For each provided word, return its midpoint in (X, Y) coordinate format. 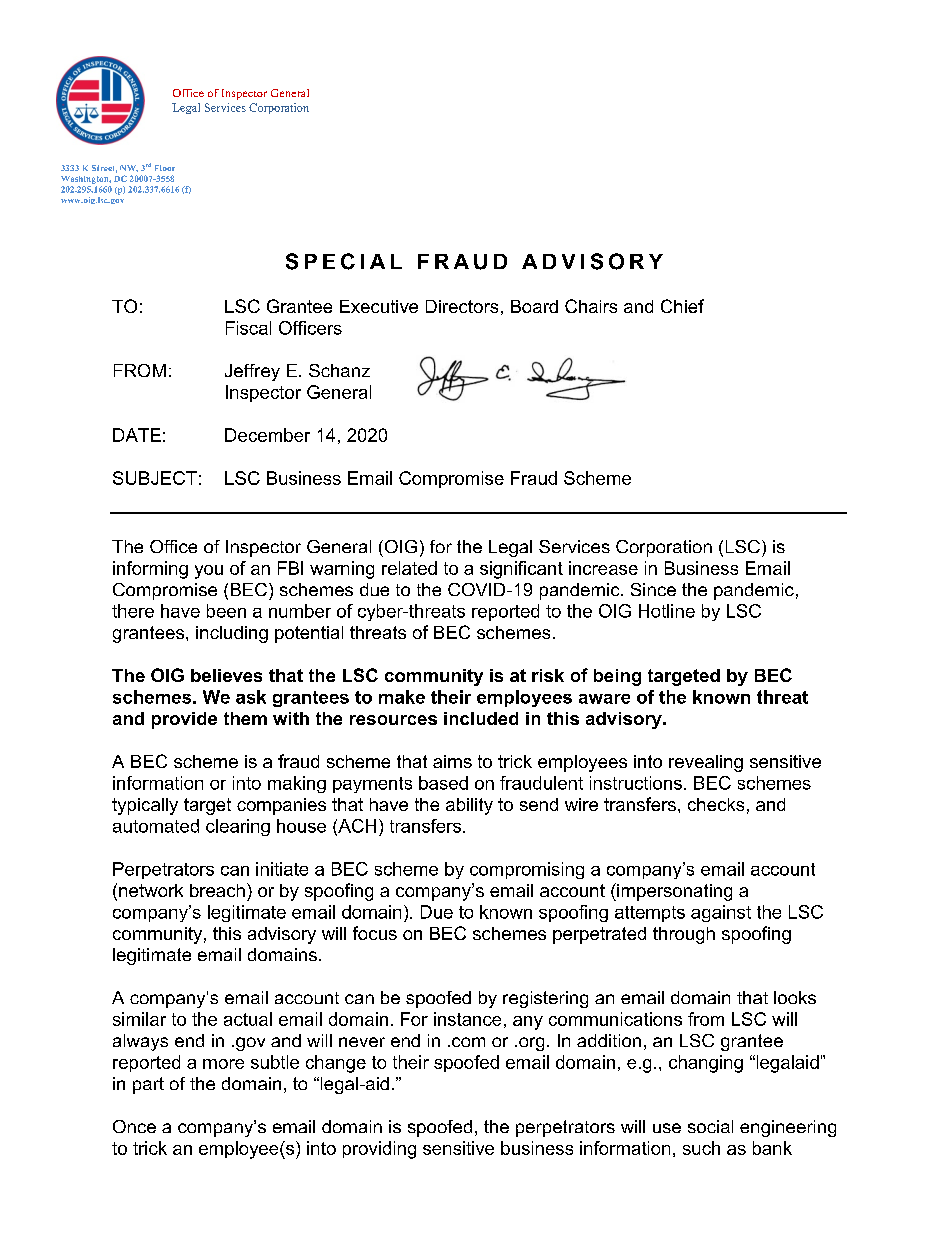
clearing (238, 827)
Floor (165, 168)
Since (653, 589)
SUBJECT (155, 478)
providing (379, 1150)
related (409, 568)
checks (716, 804)
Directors (462, 306)
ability (469, 806)
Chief (682, 306)
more (223, 1064)
